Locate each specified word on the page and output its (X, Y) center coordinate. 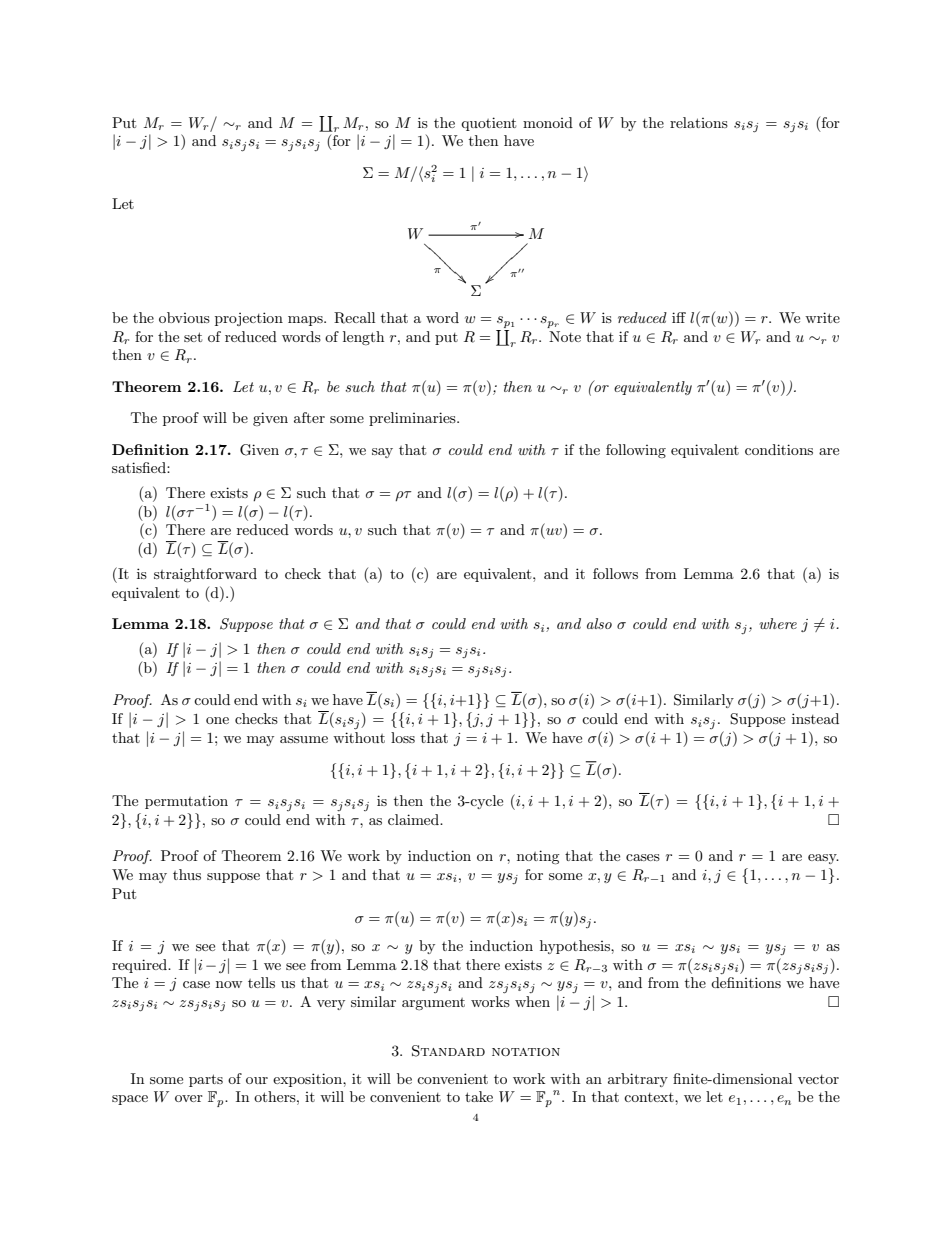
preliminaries (413, 419)
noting (538, 857)
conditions (779, 449)
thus (187, 874)
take (479, 1096)
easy (823, 859)
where (778, 623)
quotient (488, 124)
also (599, 623)
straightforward (205, 575)
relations (699, 122)
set (193, 337)
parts (206, 1080)
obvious (184, 317)
